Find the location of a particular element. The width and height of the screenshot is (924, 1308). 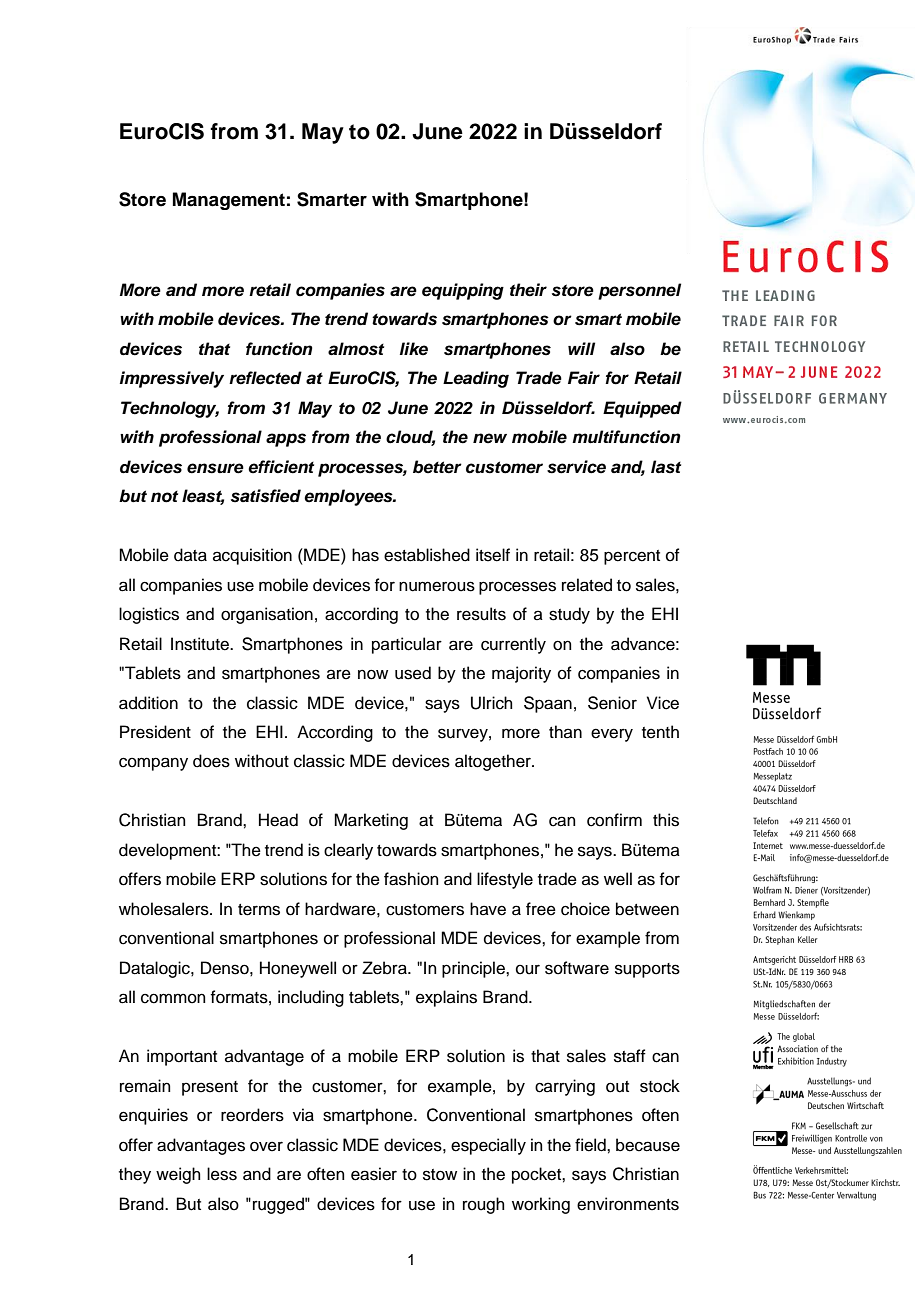

weigh is located at coordinates (178, 1175).
